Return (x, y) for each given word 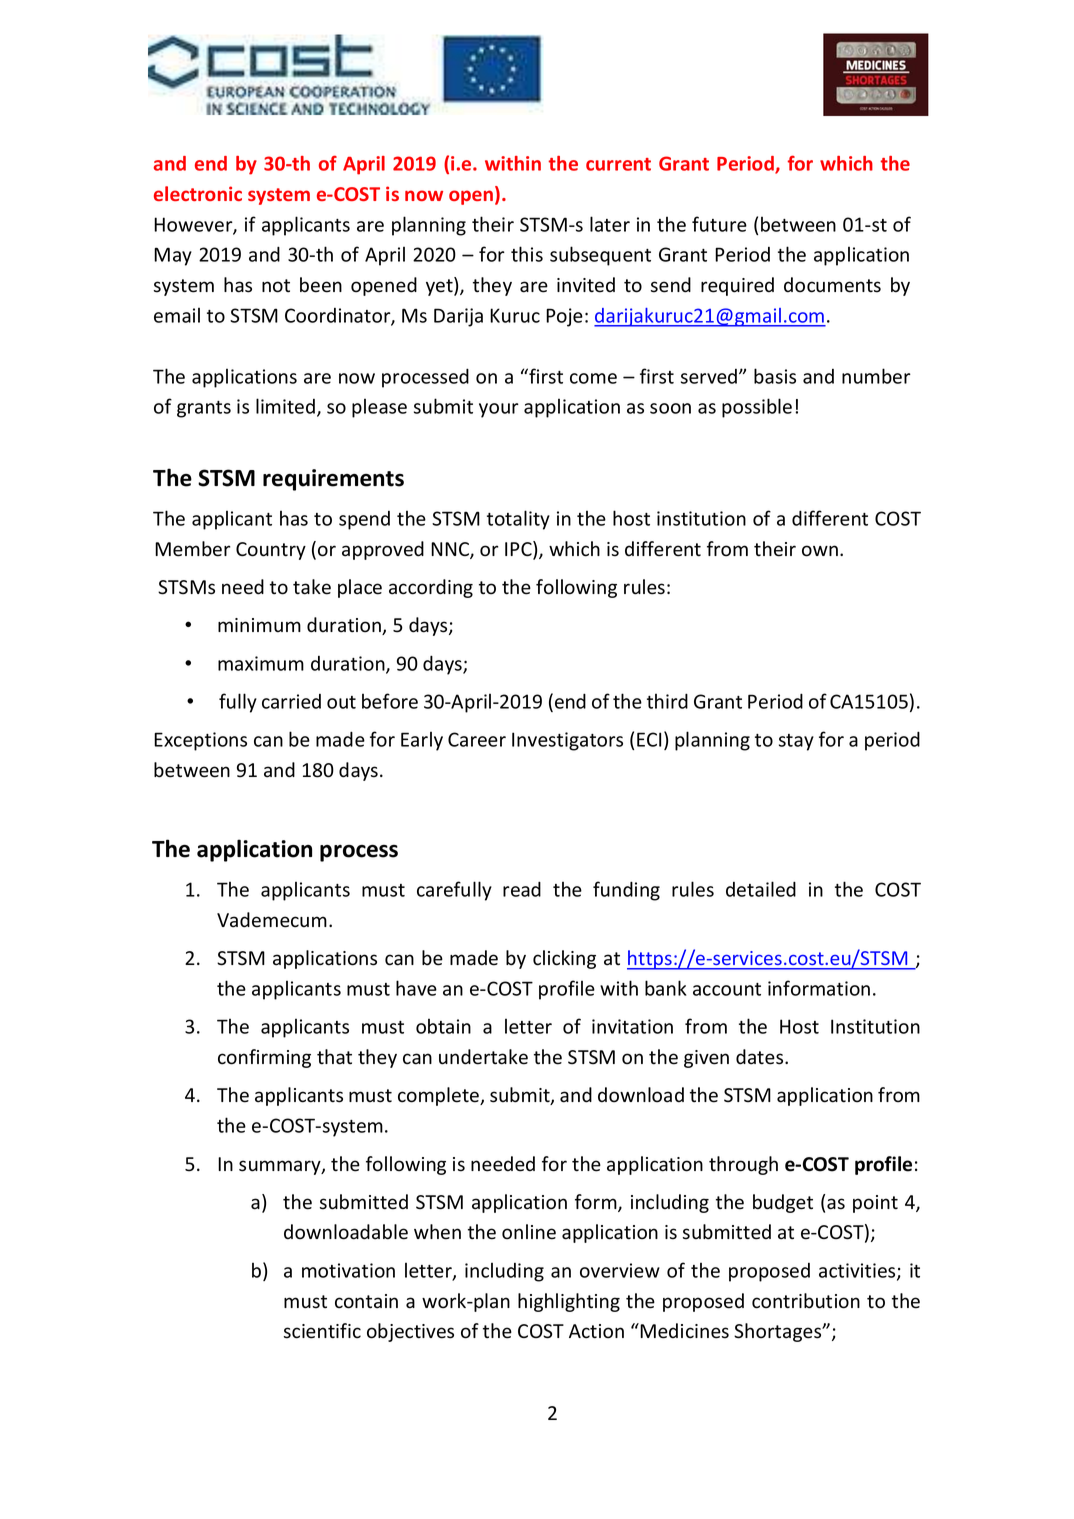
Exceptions (200, 741)
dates (761, 1057)
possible (757, 408)
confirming (264, 1058)
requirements (333, 480)
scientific (322, 1331)
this (527, 254)
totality (518, 520)
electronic (198, 193)
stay (796, 742)
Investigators (567, 741)
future (719, 224)
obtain (443, 1026)
